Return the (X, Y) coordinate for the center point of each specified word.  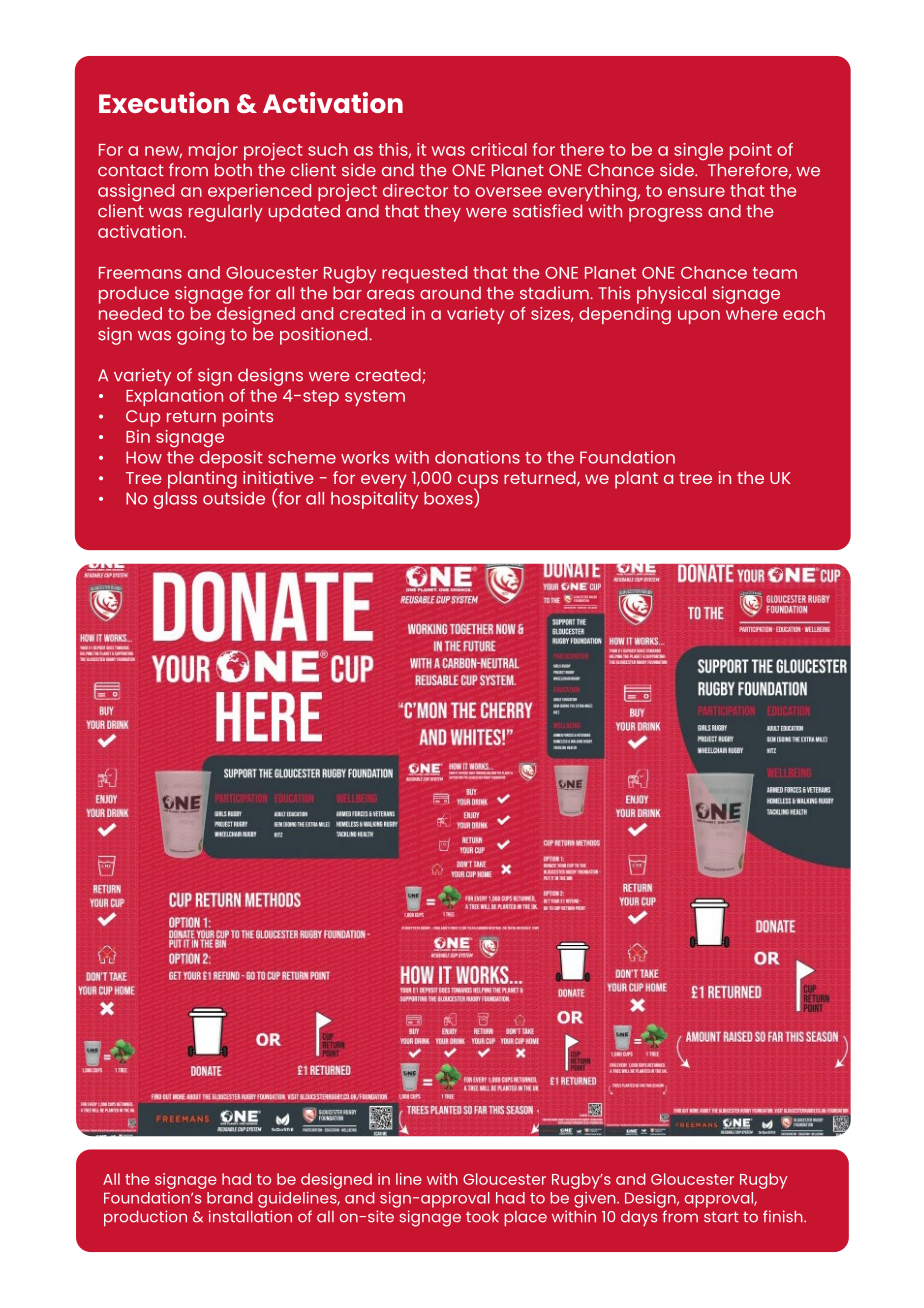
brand (230, 1198)
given (596, 1200)
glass (175, 500)
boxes (449, 497)
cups (478, 482)
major (213, 151)
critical (499, 149)
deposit (231, 459)
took (482, 1217)
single (698, 152)
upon (699, 317)
